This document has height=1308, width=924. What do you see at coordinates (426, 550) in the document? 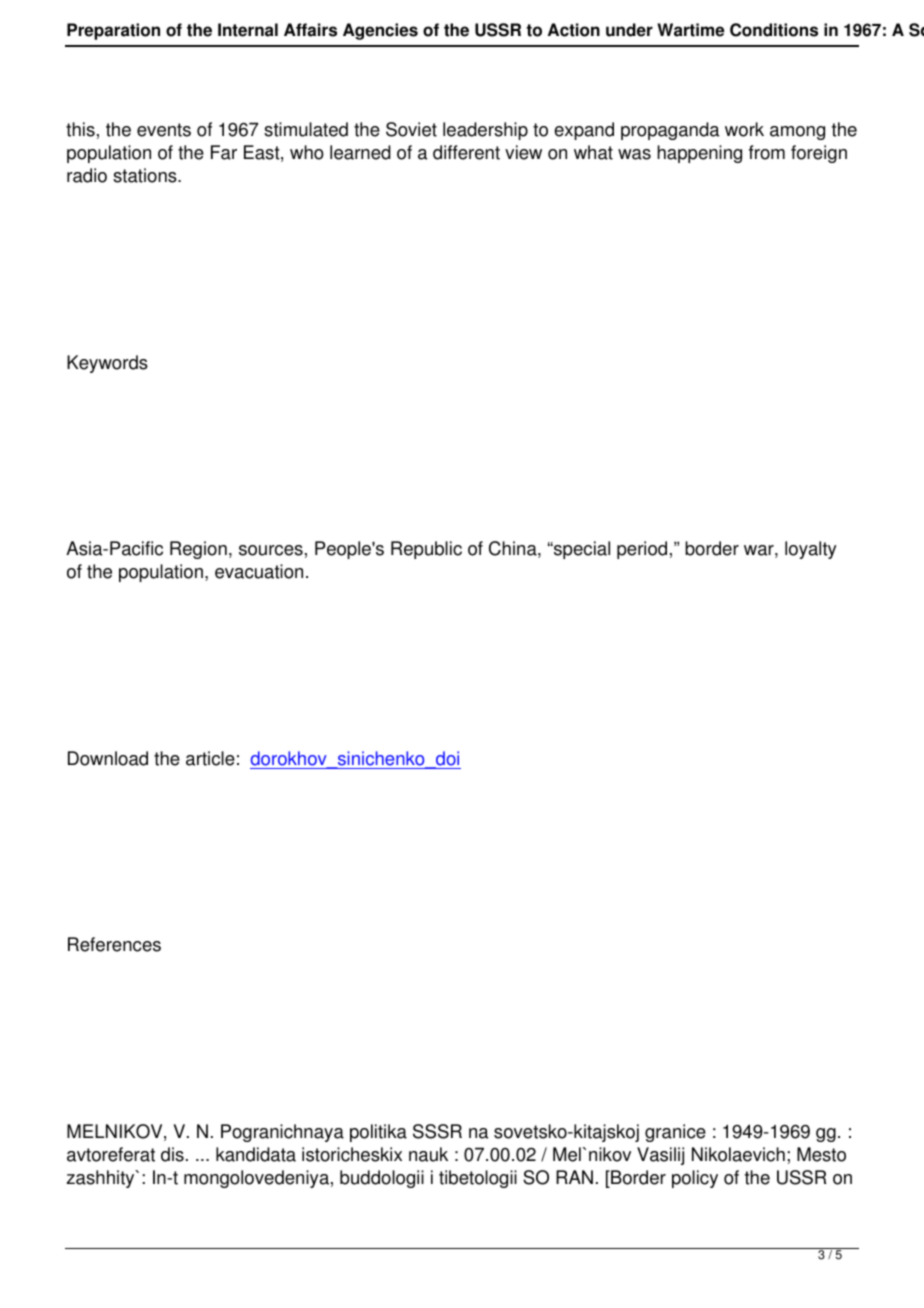
I see `Republic` at bounding box center [426, 550].
